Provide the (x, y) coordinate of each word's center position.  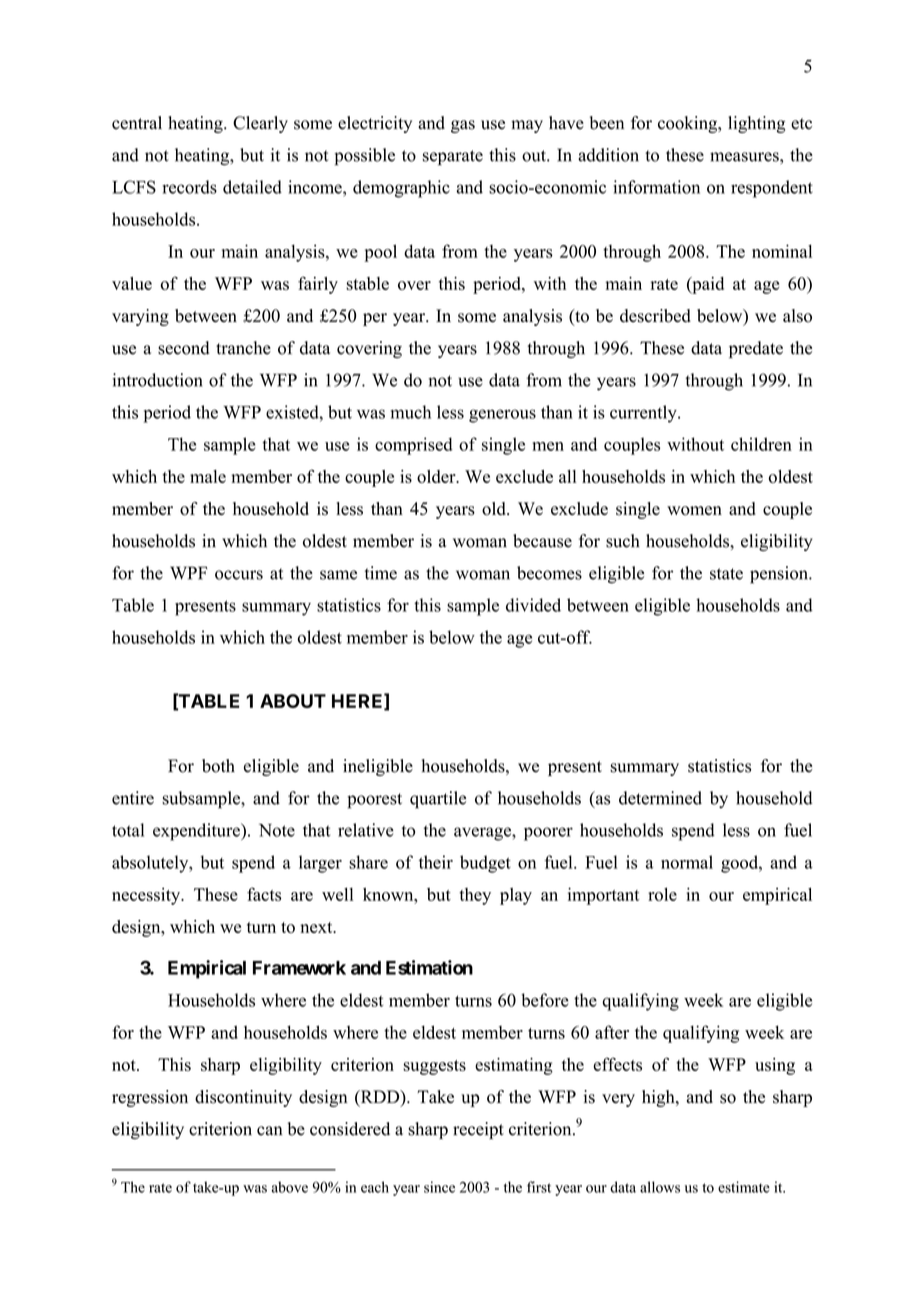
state (726, 574)
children (761, 444)
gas (463, 126)
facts (264, 894)
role (662, 894)
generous (502, 416)
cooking (689, 124)
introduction (157, 380)
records (189, 187)
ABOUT (293, 701)
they (475, 896)
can (269, 1131)
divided (533, 605)
